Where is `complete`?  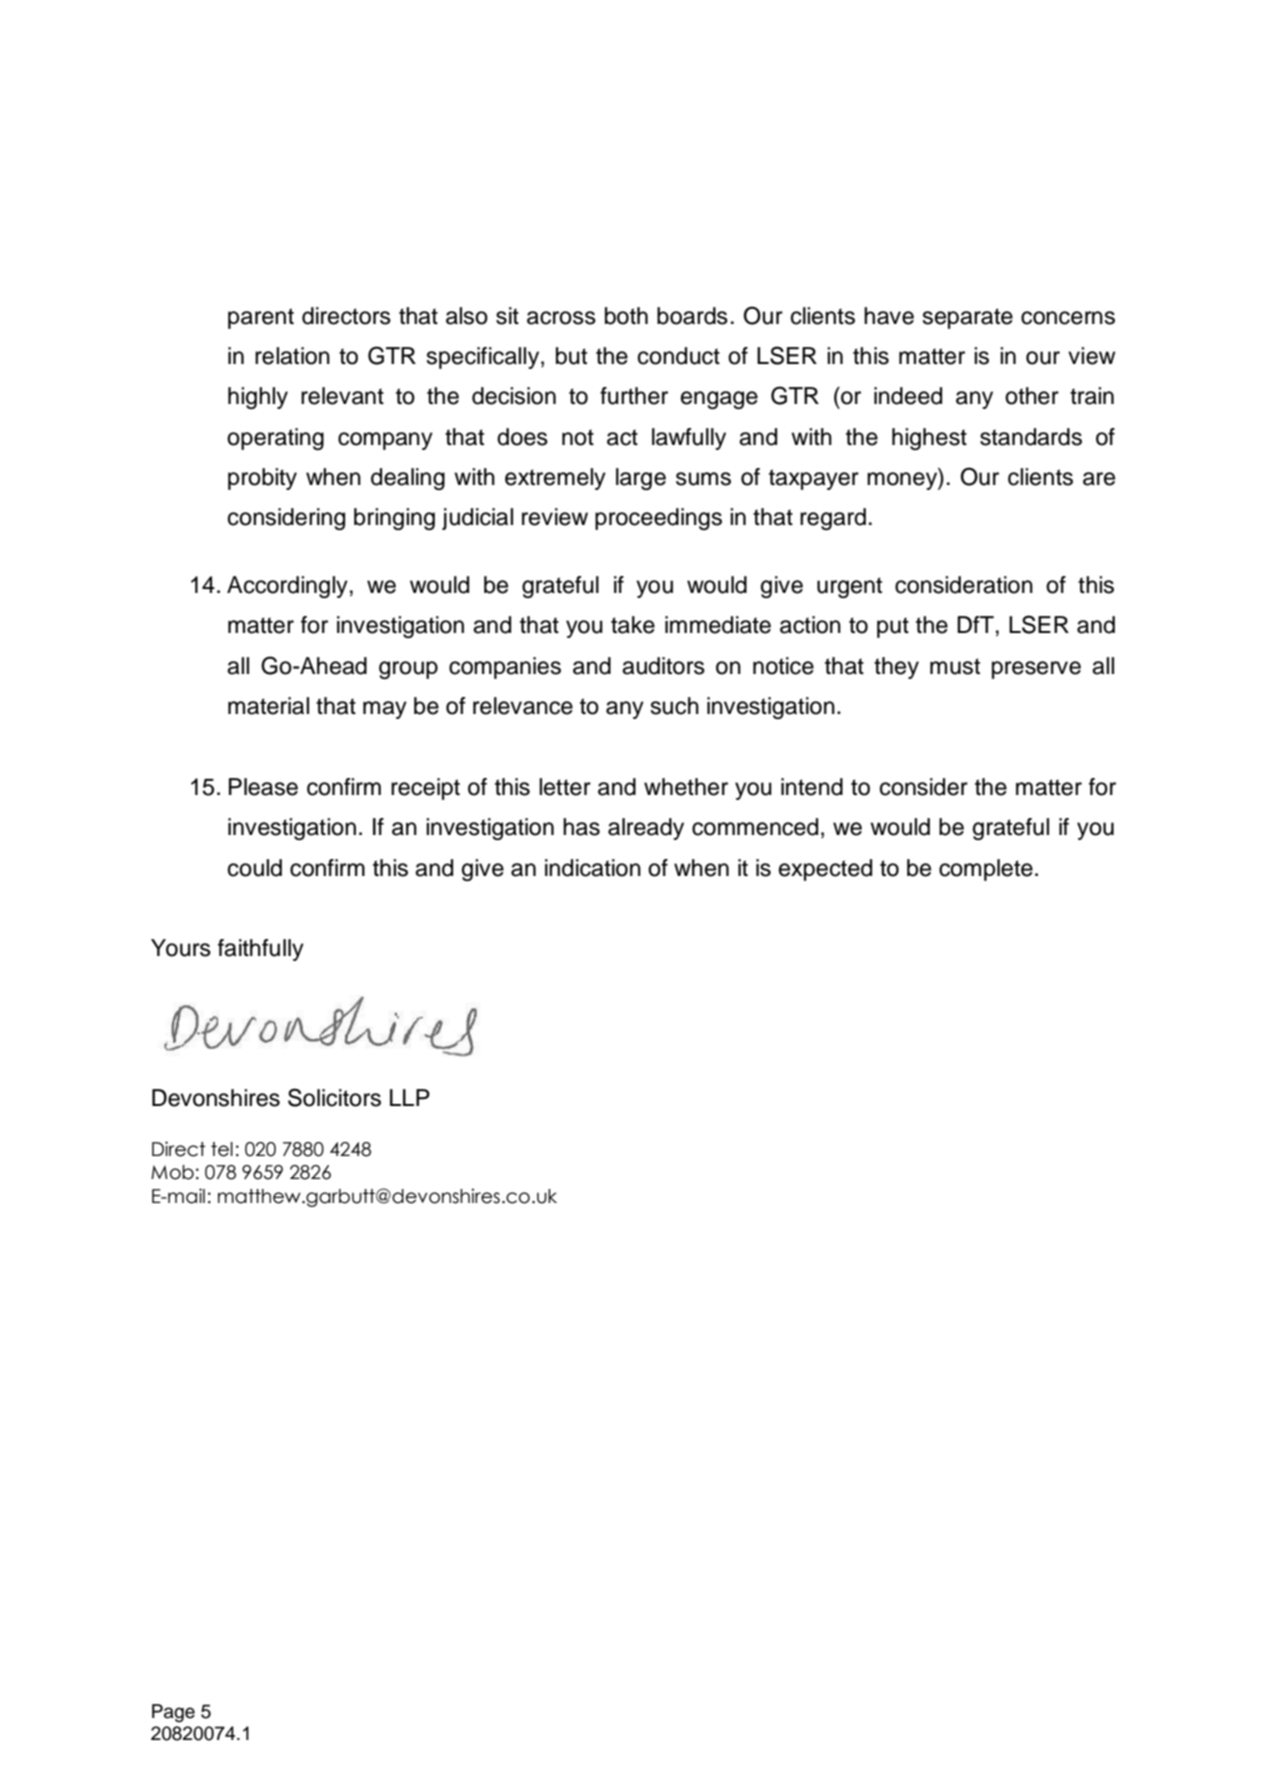
complete is located at coordinates (986, 870).
